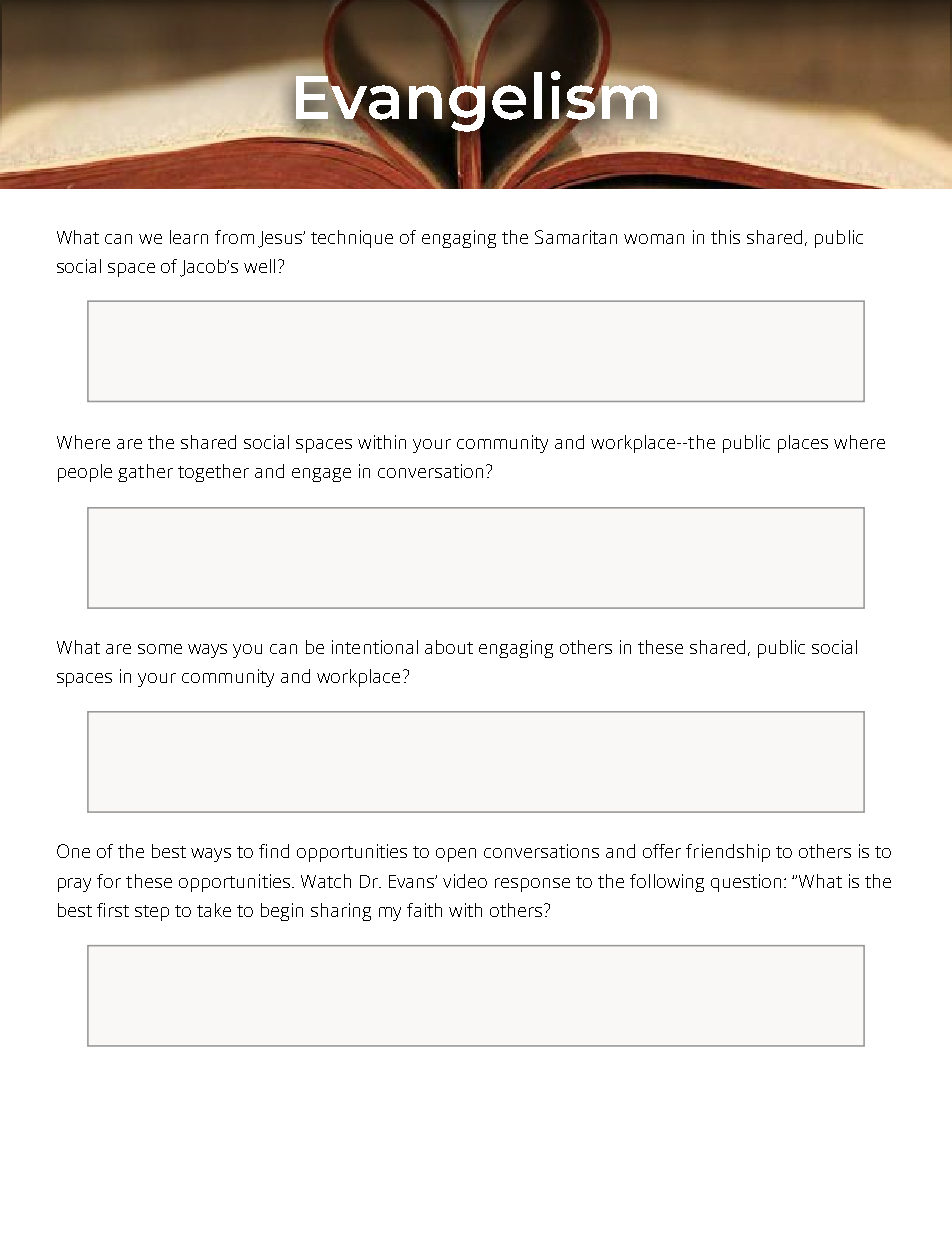  Describe the element at coordinates (449, 647) in the page. I see `about` at that location.
